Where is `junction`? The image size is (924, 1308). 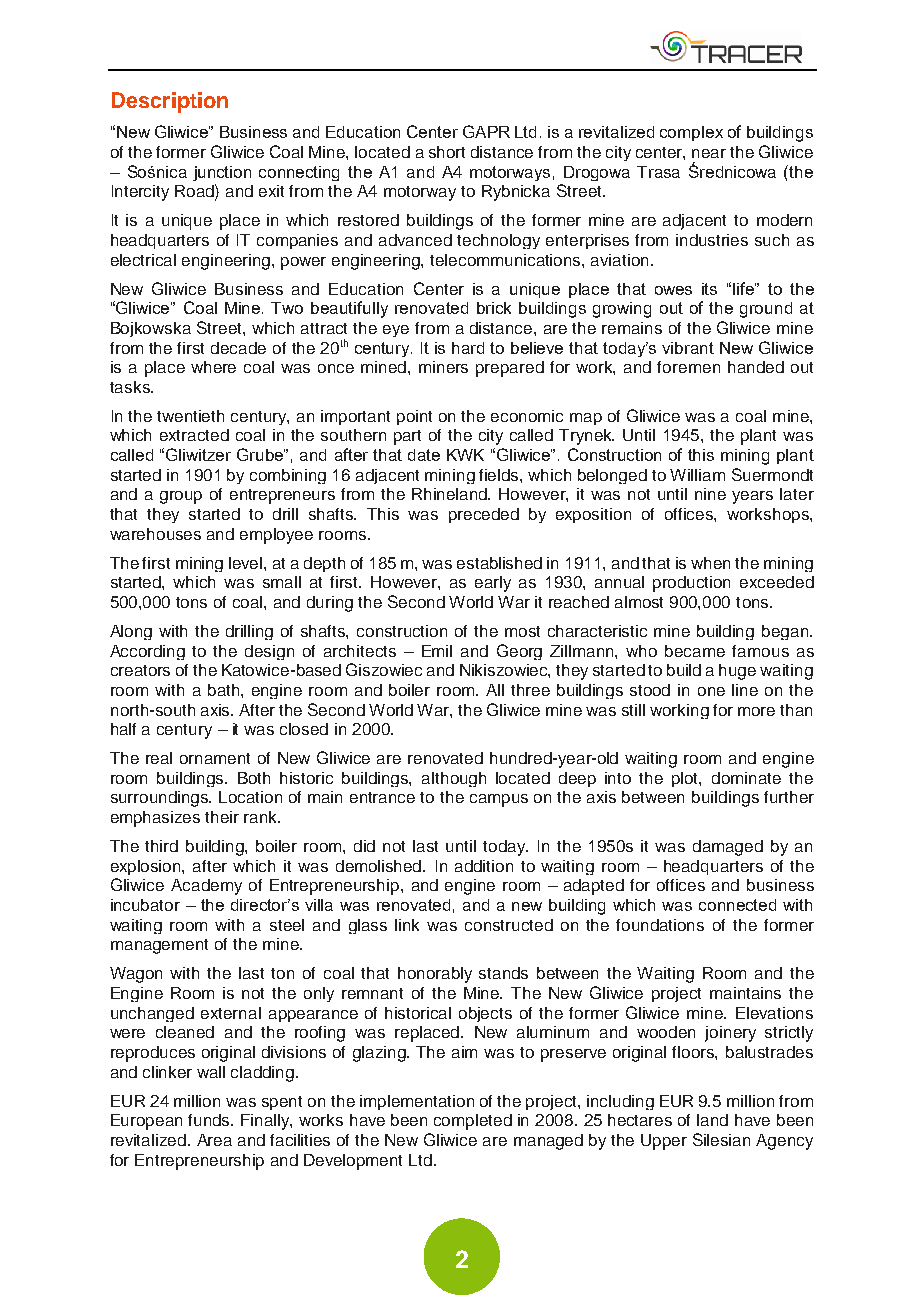 junction is located at coordinates (222, 173).
